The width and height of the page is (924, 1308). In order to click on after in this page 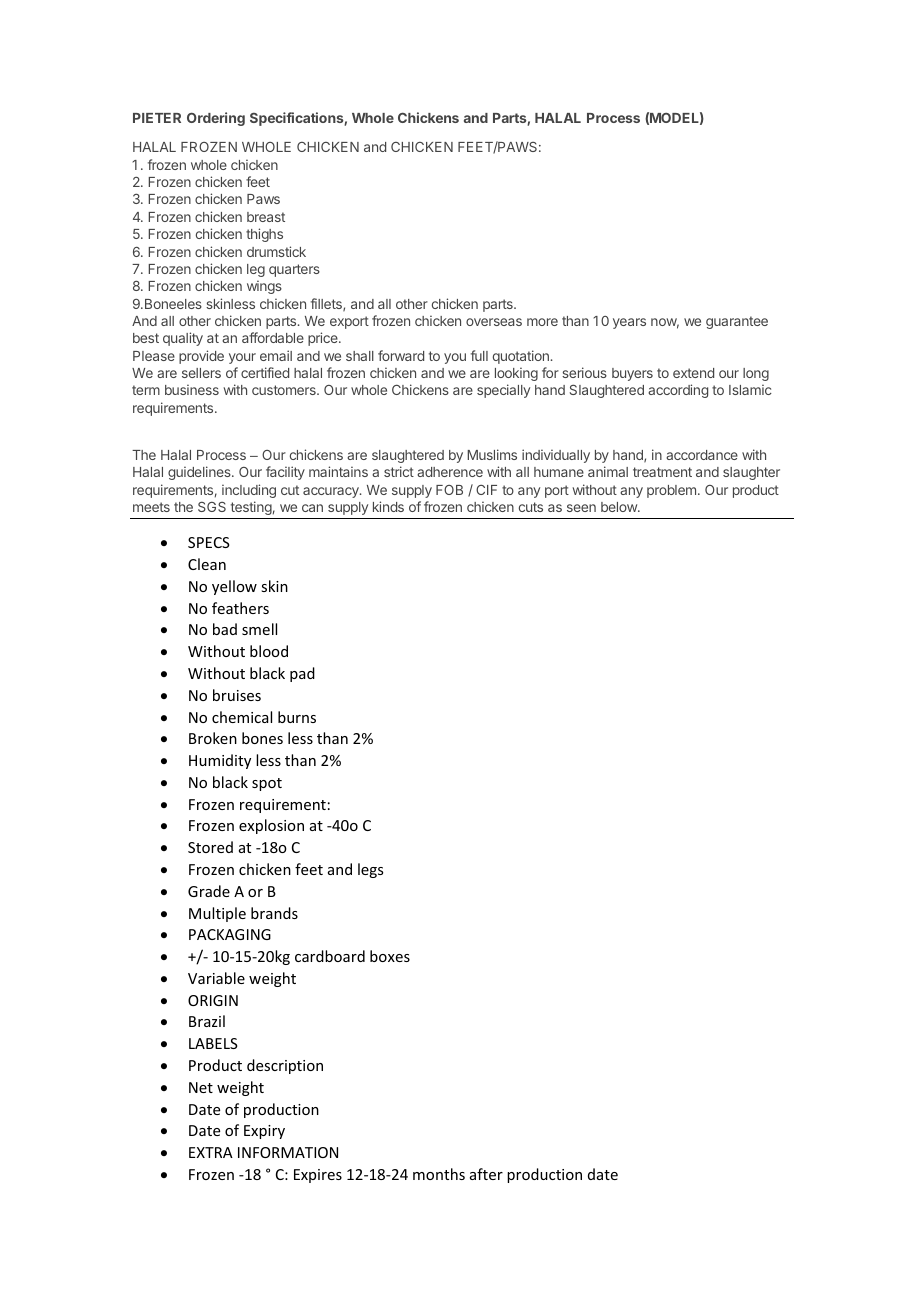, I will do `click(486, 1174)`.
